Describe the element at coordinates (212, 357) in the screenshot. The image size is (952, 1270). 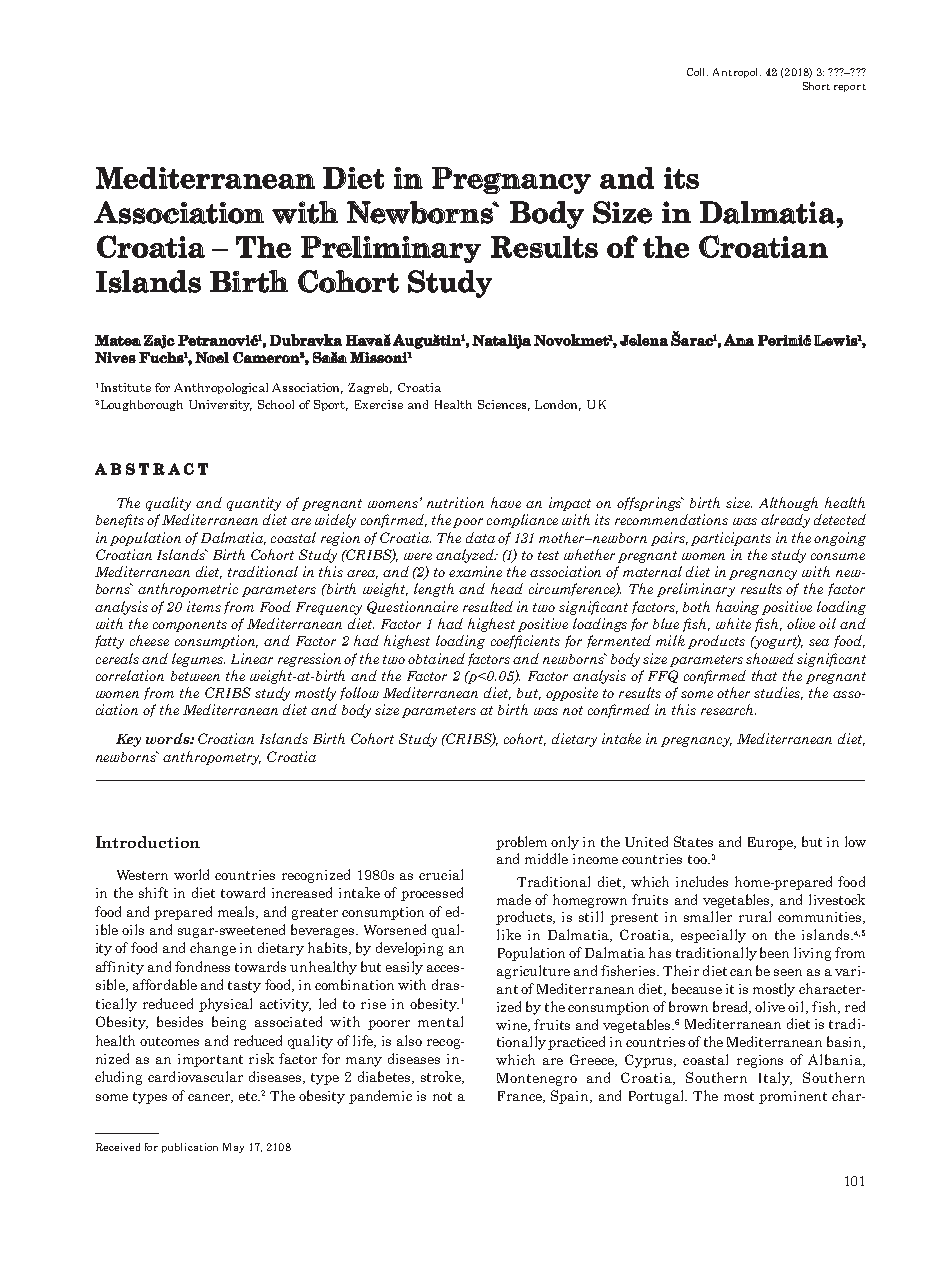
I see `Noel` at that location.
